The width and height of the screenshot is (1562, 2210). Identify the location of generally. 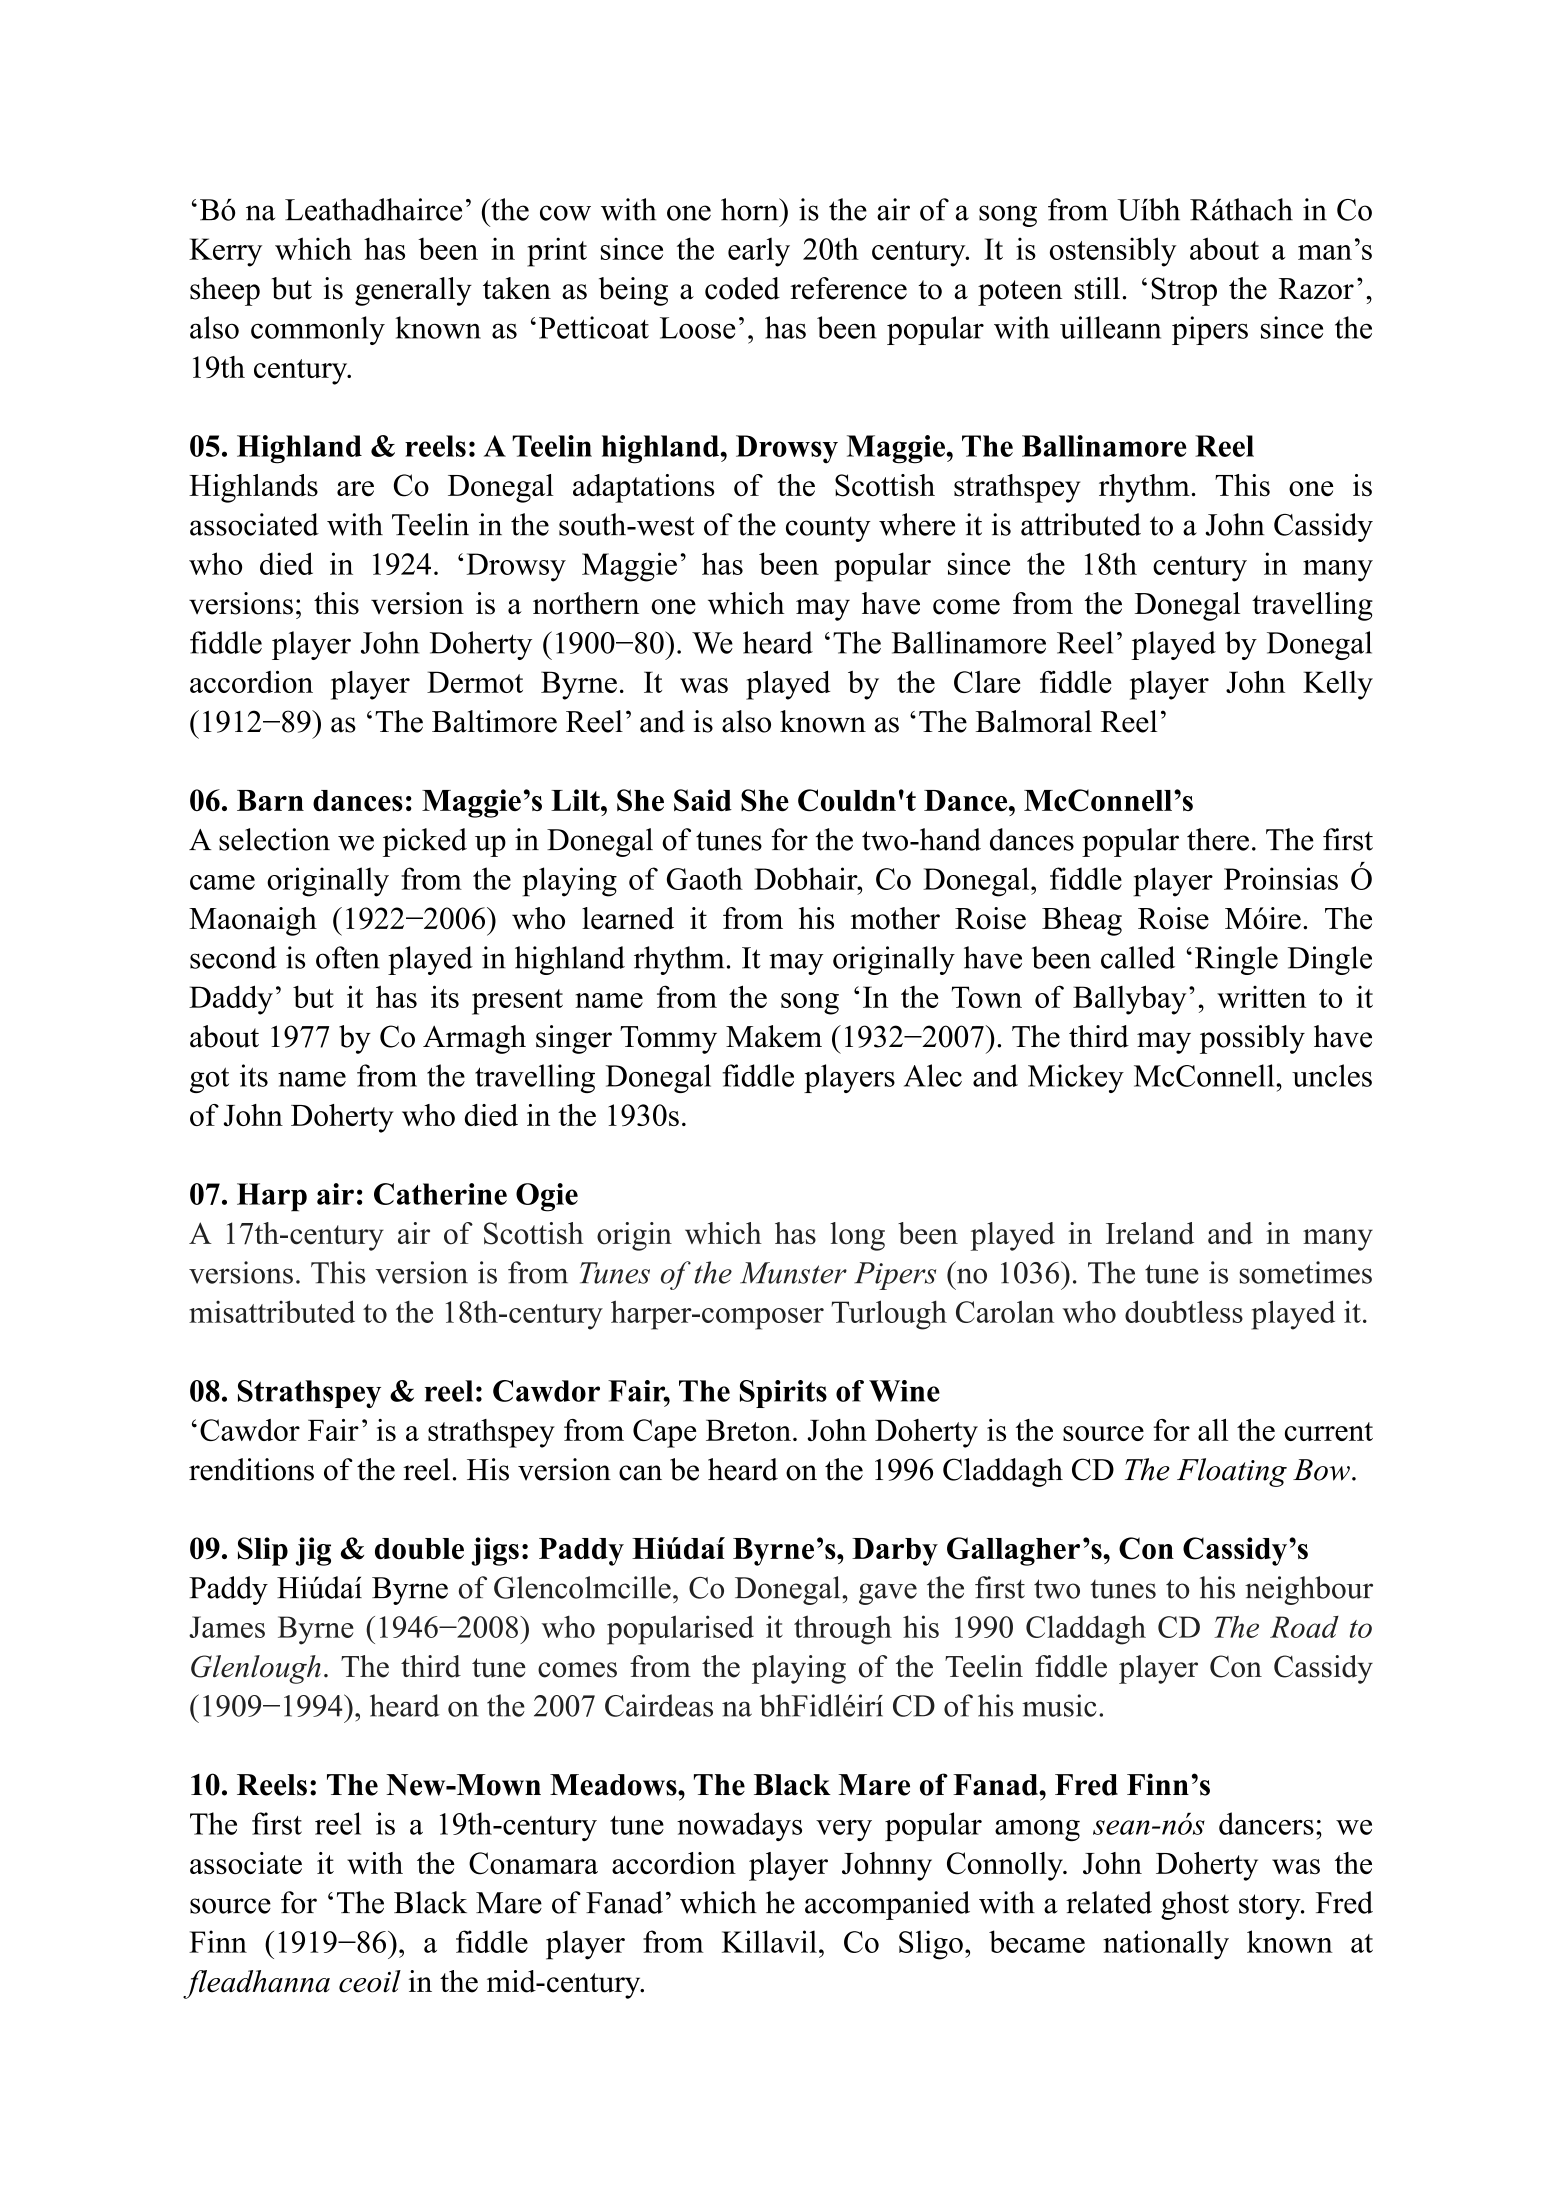
(413, 291).
